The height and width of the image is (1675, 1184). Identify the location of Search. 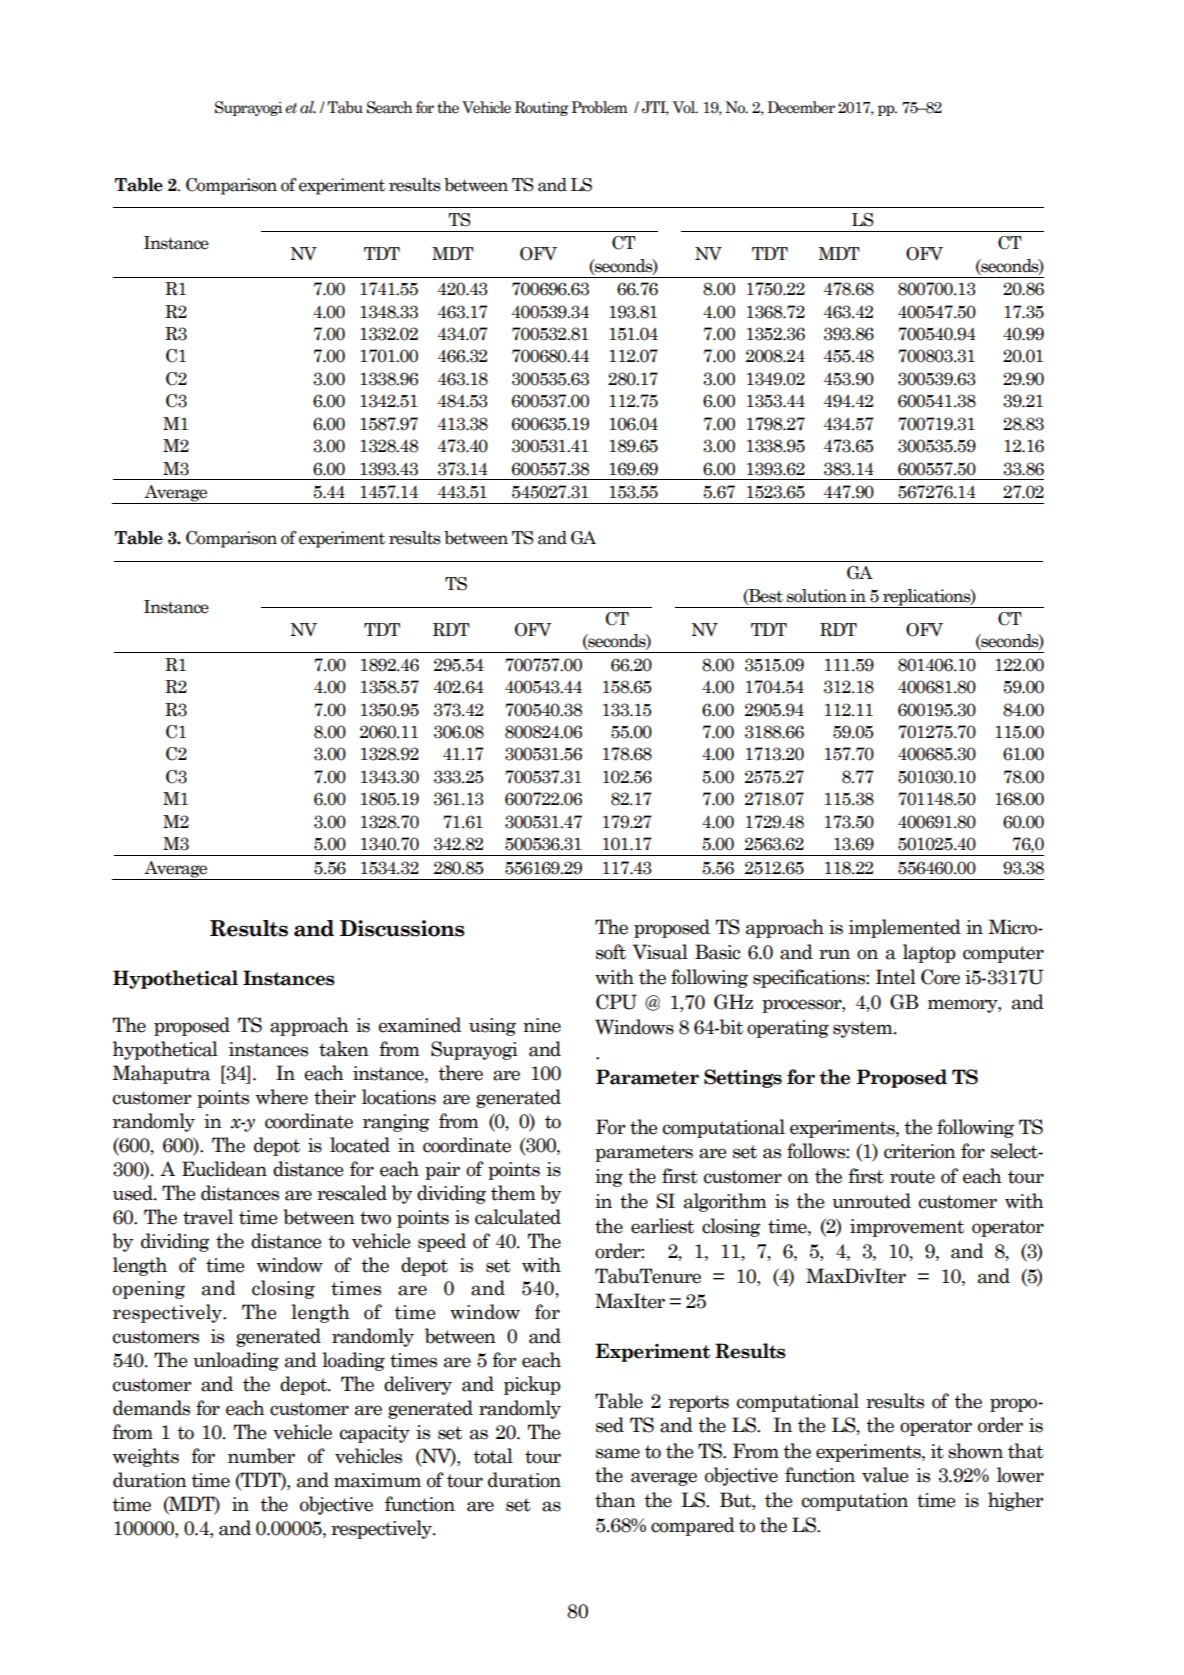
(390, 107).
